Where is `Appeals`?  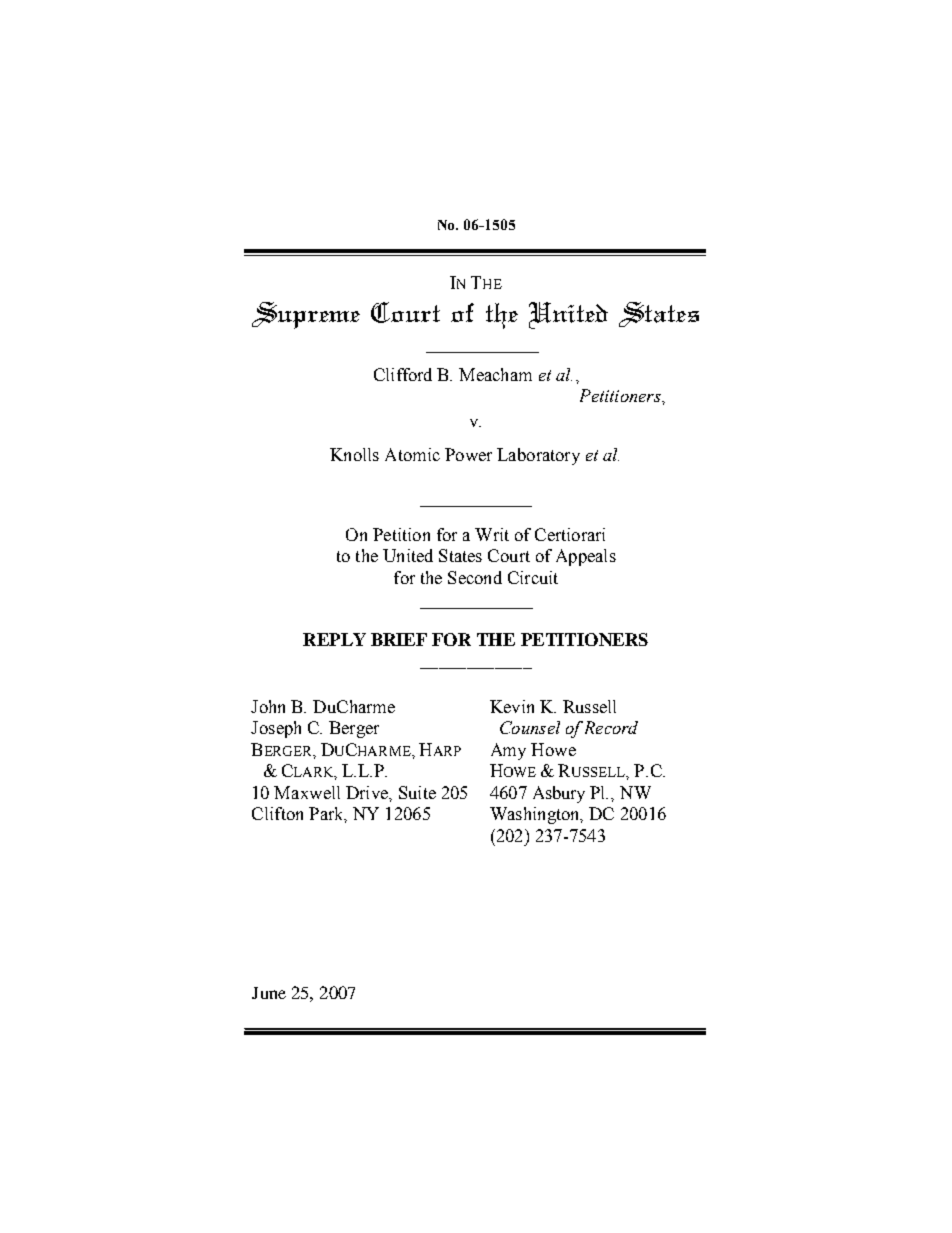
Appeals is located at coordinates (586, 557).
